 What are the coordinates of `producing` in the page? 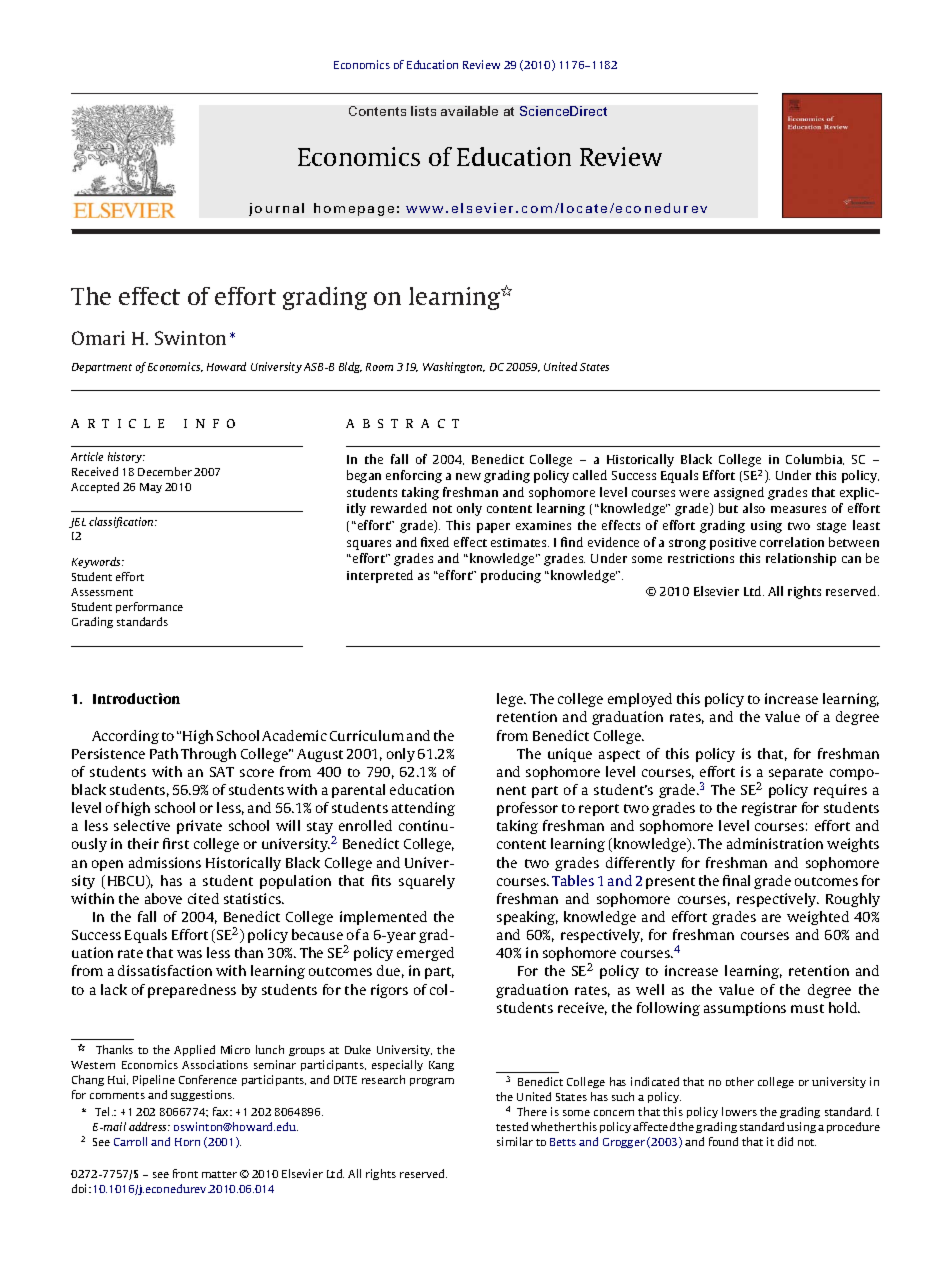 It's located at (511, 576).
